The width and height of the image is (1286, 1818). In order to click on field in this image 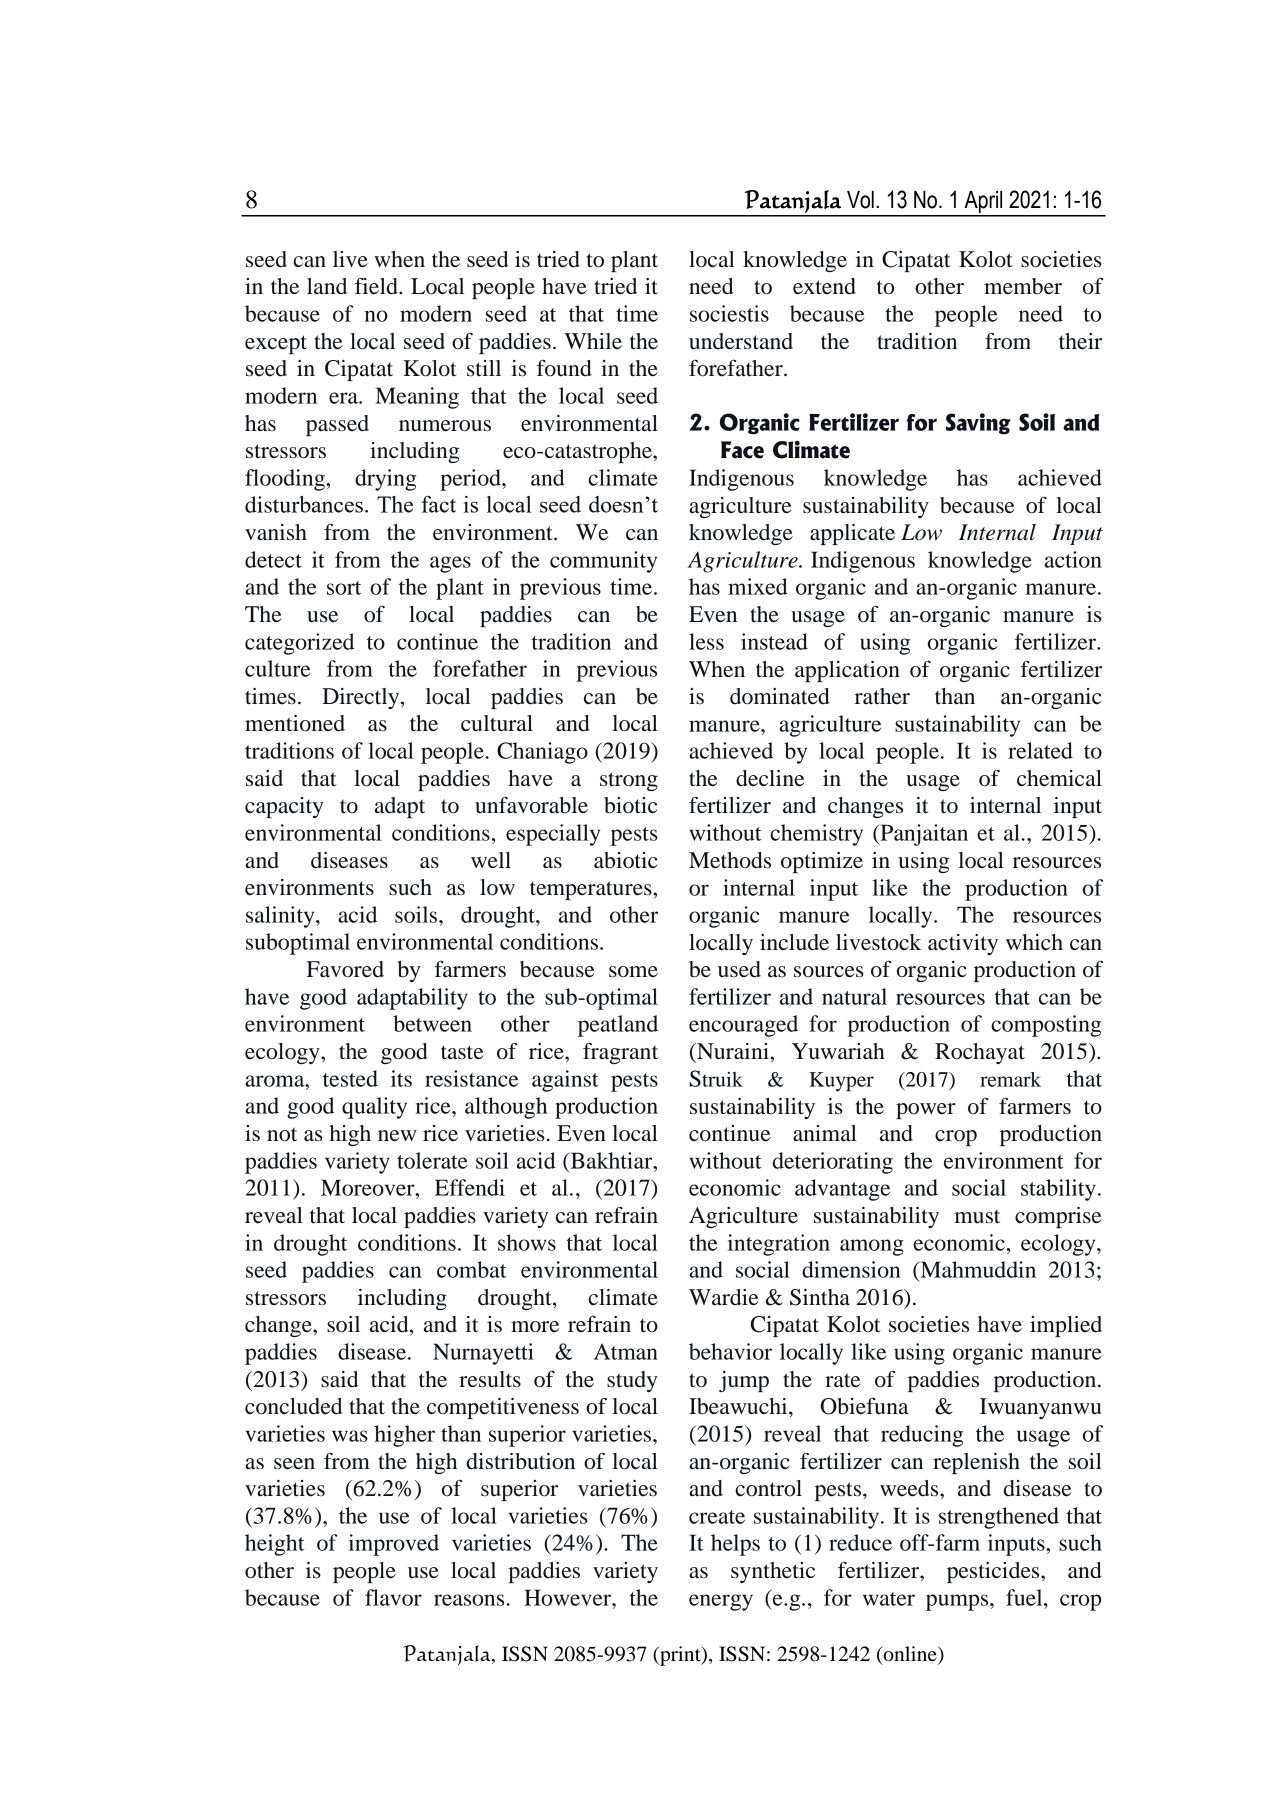, I will do `click(377, 286)`.
